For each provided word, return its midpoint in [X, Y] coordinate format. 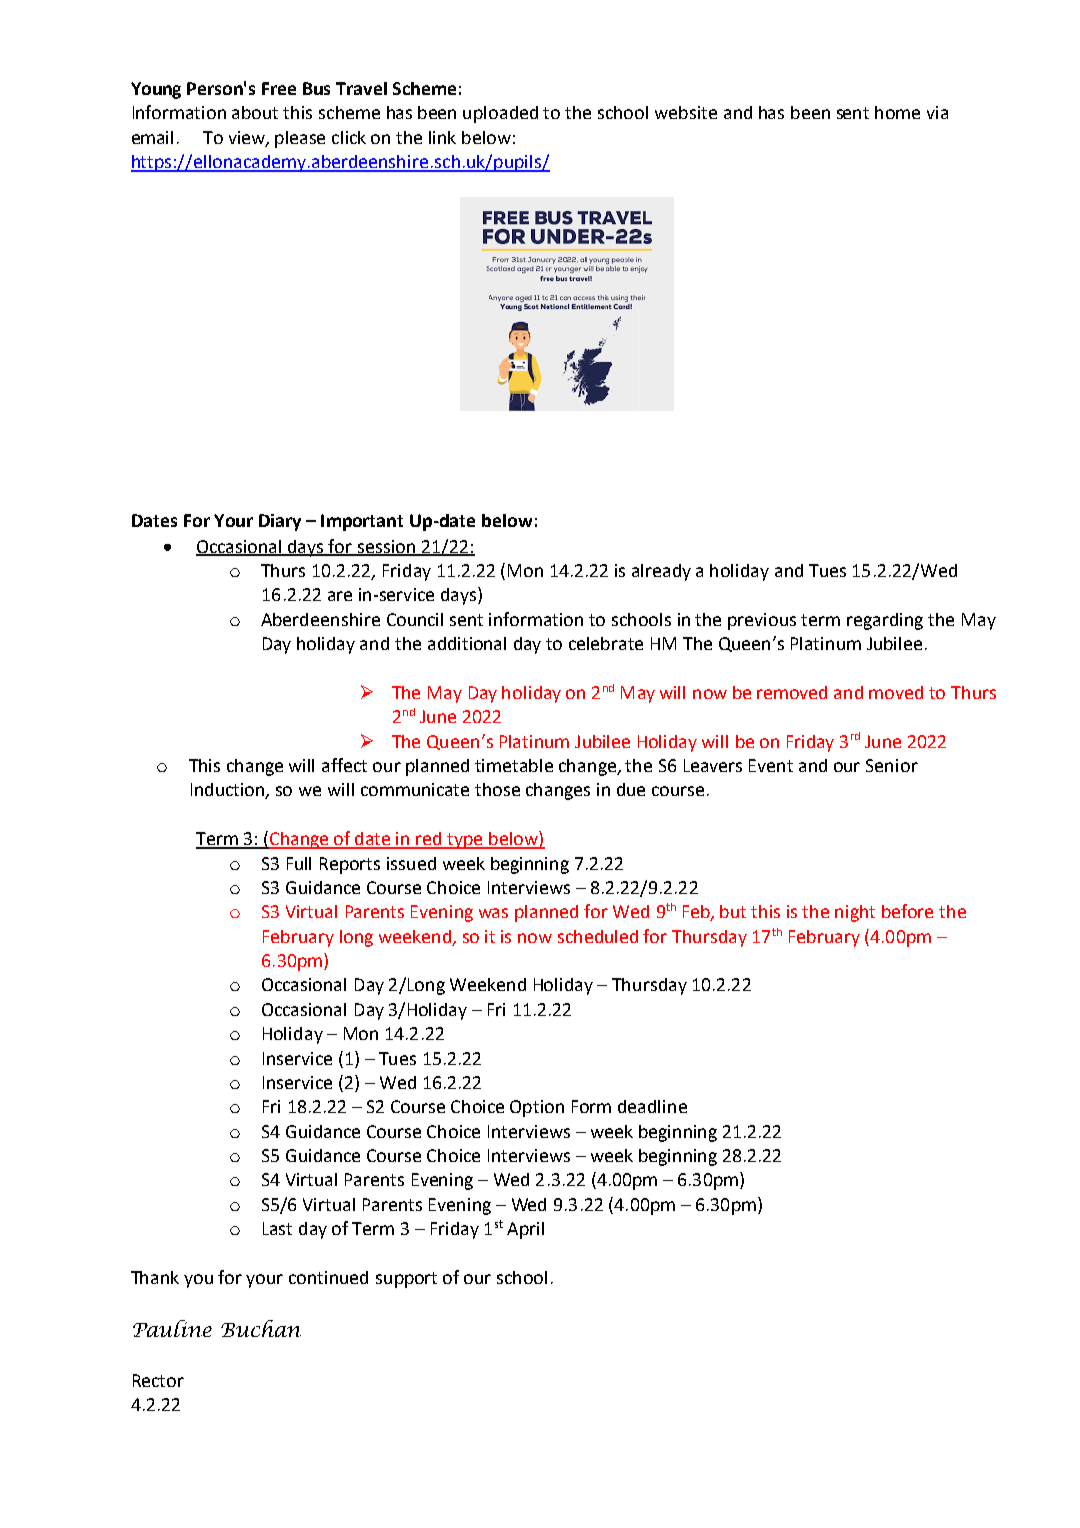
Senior [892, 765]
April [525, 1230]
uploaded [500, 114]
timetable [514, 765]
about [255, 112]
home [897, 112]
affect [344, 765]
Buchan [261, 1328]
